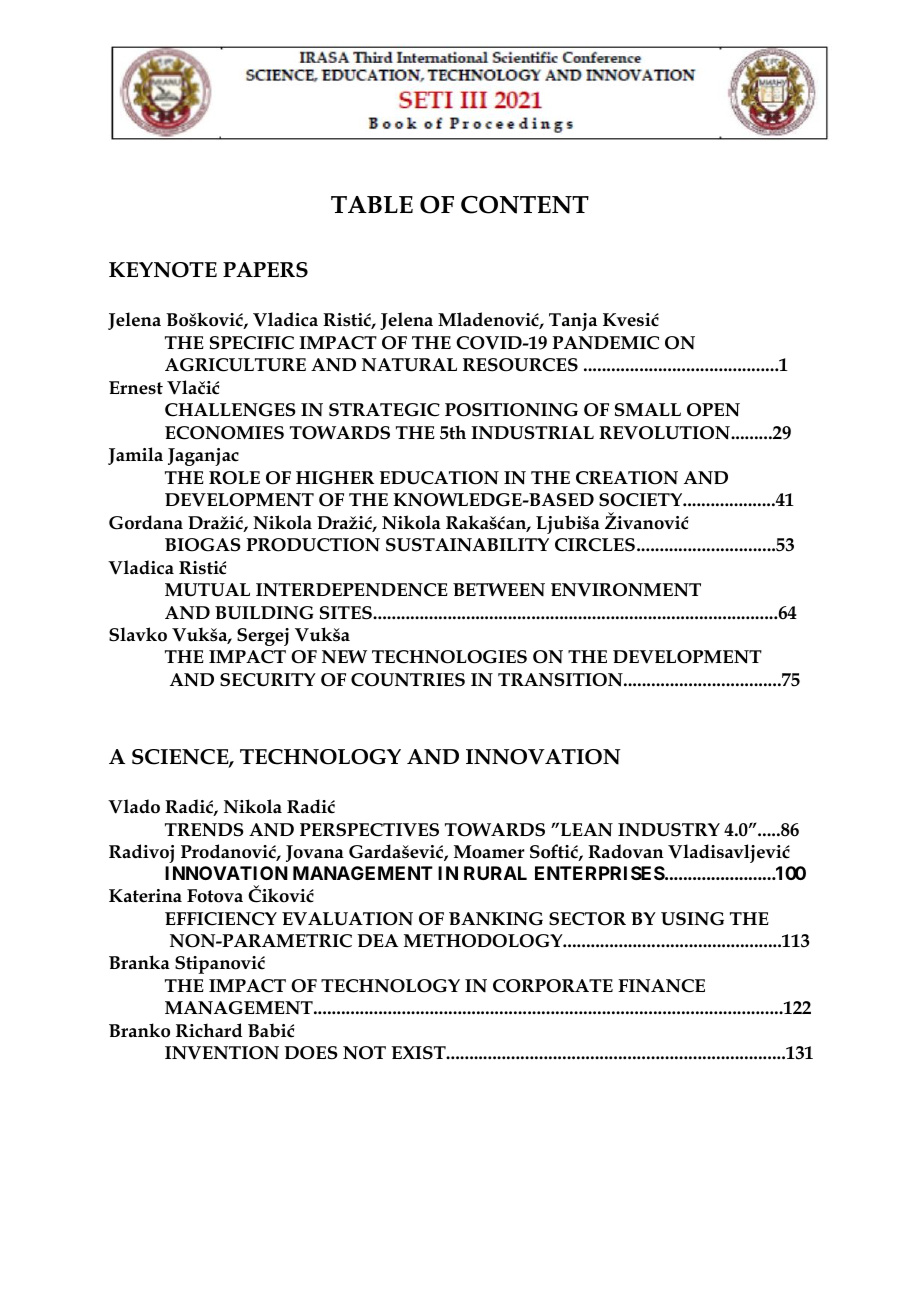 This screenshot has width=924, height=1308. I want to click on DOES, so click(311, 1053).
